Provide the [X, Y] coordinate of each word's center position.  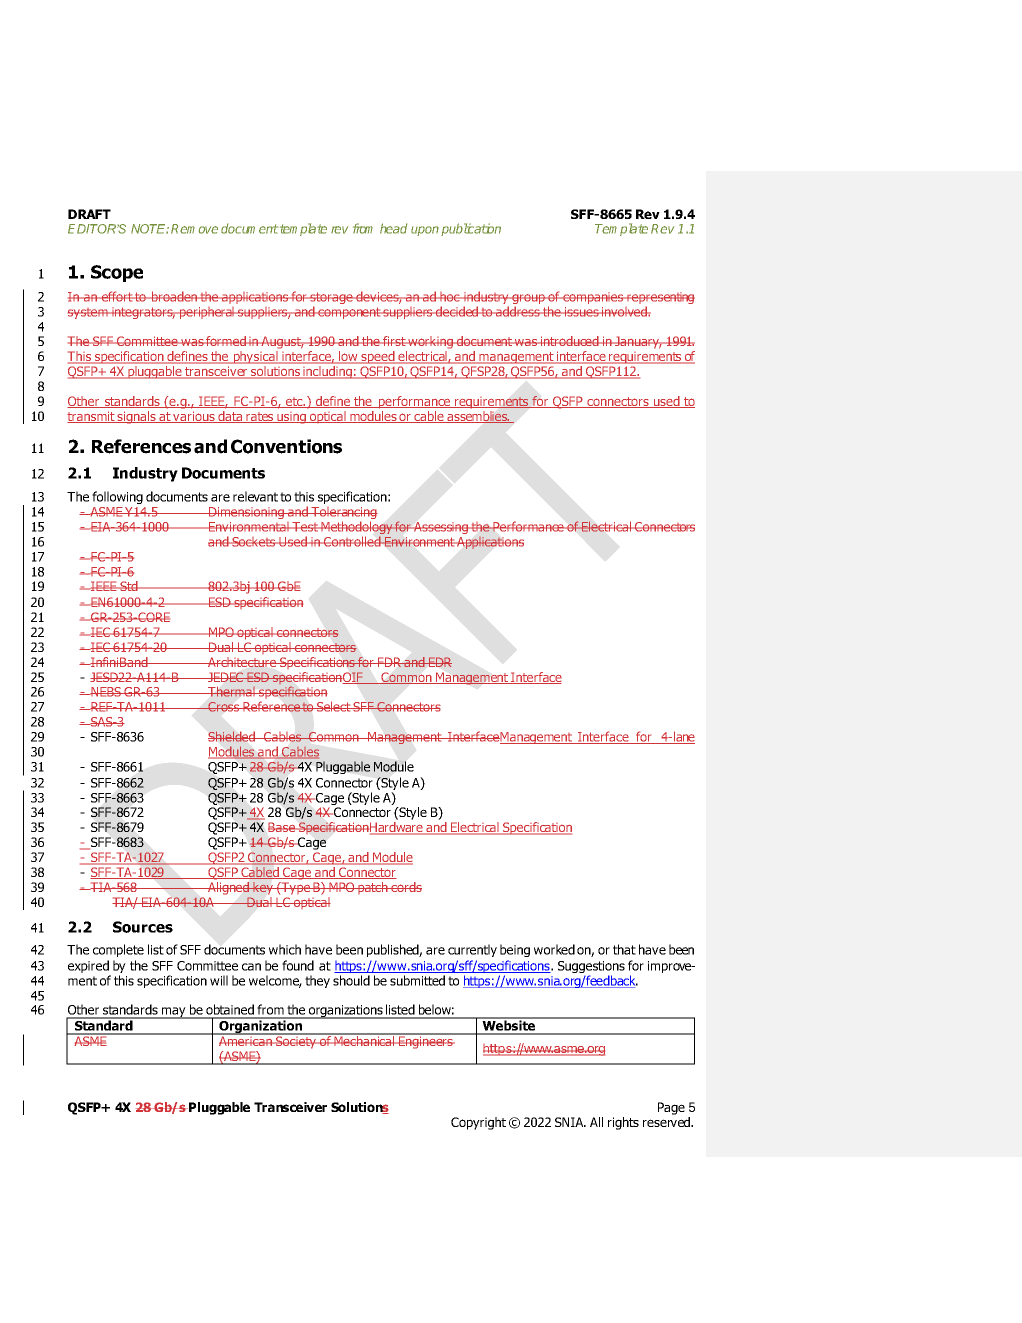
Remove [194, 229]
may [174, 1013]
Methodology [357, 529]
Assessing [441, 528]
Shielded [233, 736]
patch [373, 888]
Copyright [478, 1123]
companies [593, 298]
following [117, 497]
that [624, 949]
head [393, 228]
